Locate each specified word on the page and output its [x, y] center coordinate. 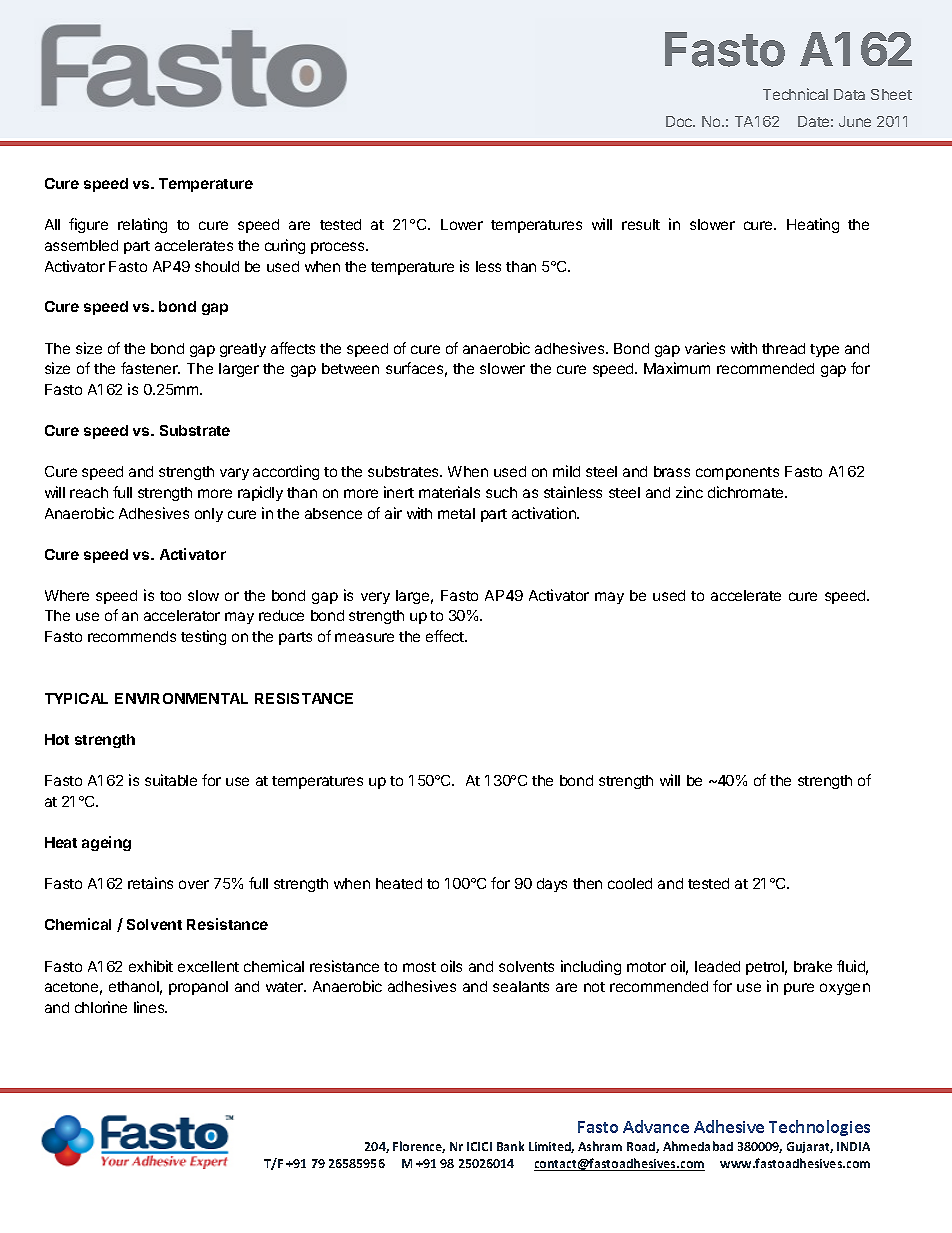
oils [451, 966]
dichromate [747, 492]
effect [446, 636]
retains [150, 883]
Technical [795, 94]
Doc [680, 121]
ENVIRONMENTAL [181, 698]
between [350, 368]
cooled [630, 883]
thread [783, 348]
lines [150, 1007]
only [209, 515]
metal [456, 513]
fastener [150, 368]
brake [813, 966]
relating [142, 225]
